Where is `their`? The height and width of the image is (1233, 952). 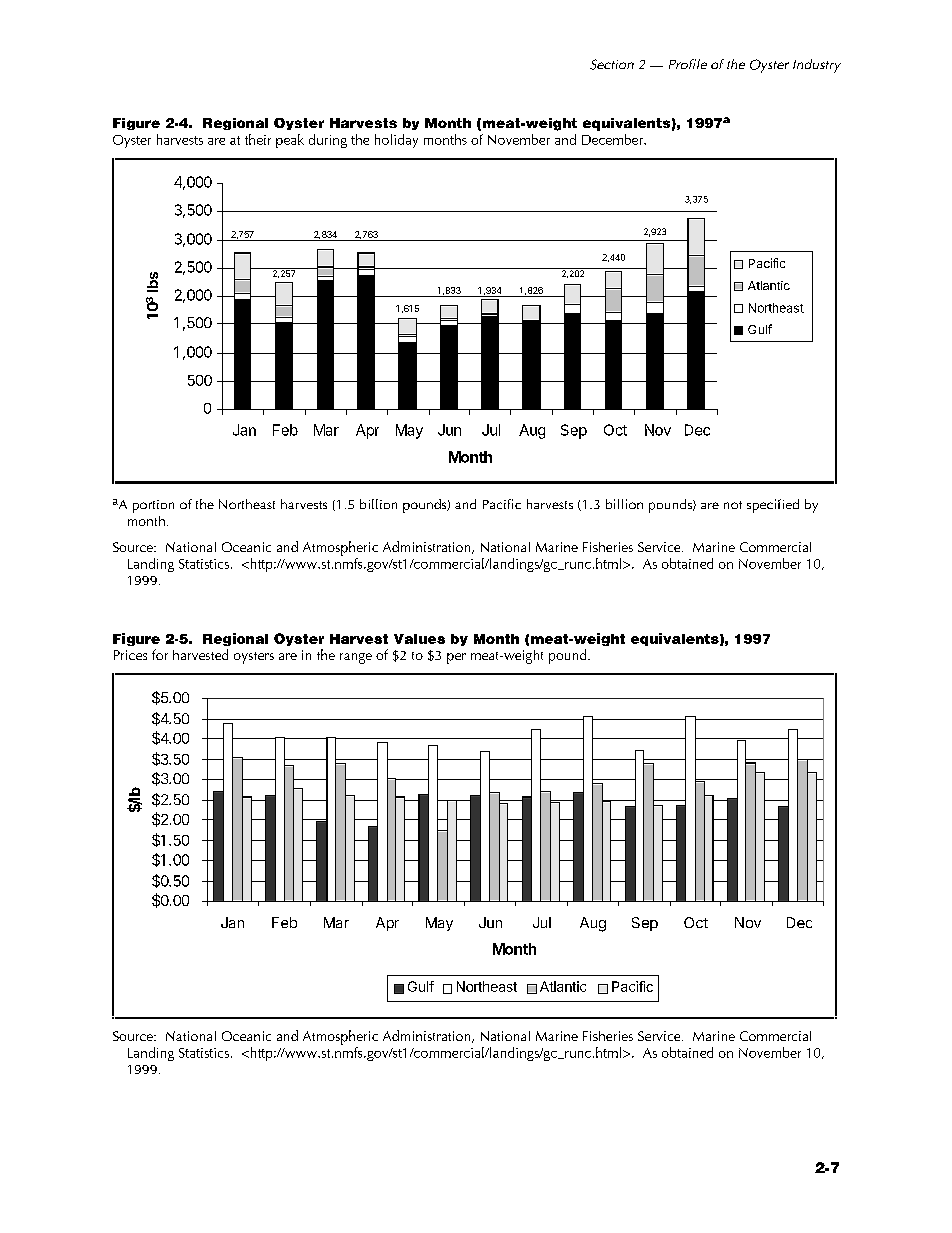
their is located at coordinates (258, 139).
